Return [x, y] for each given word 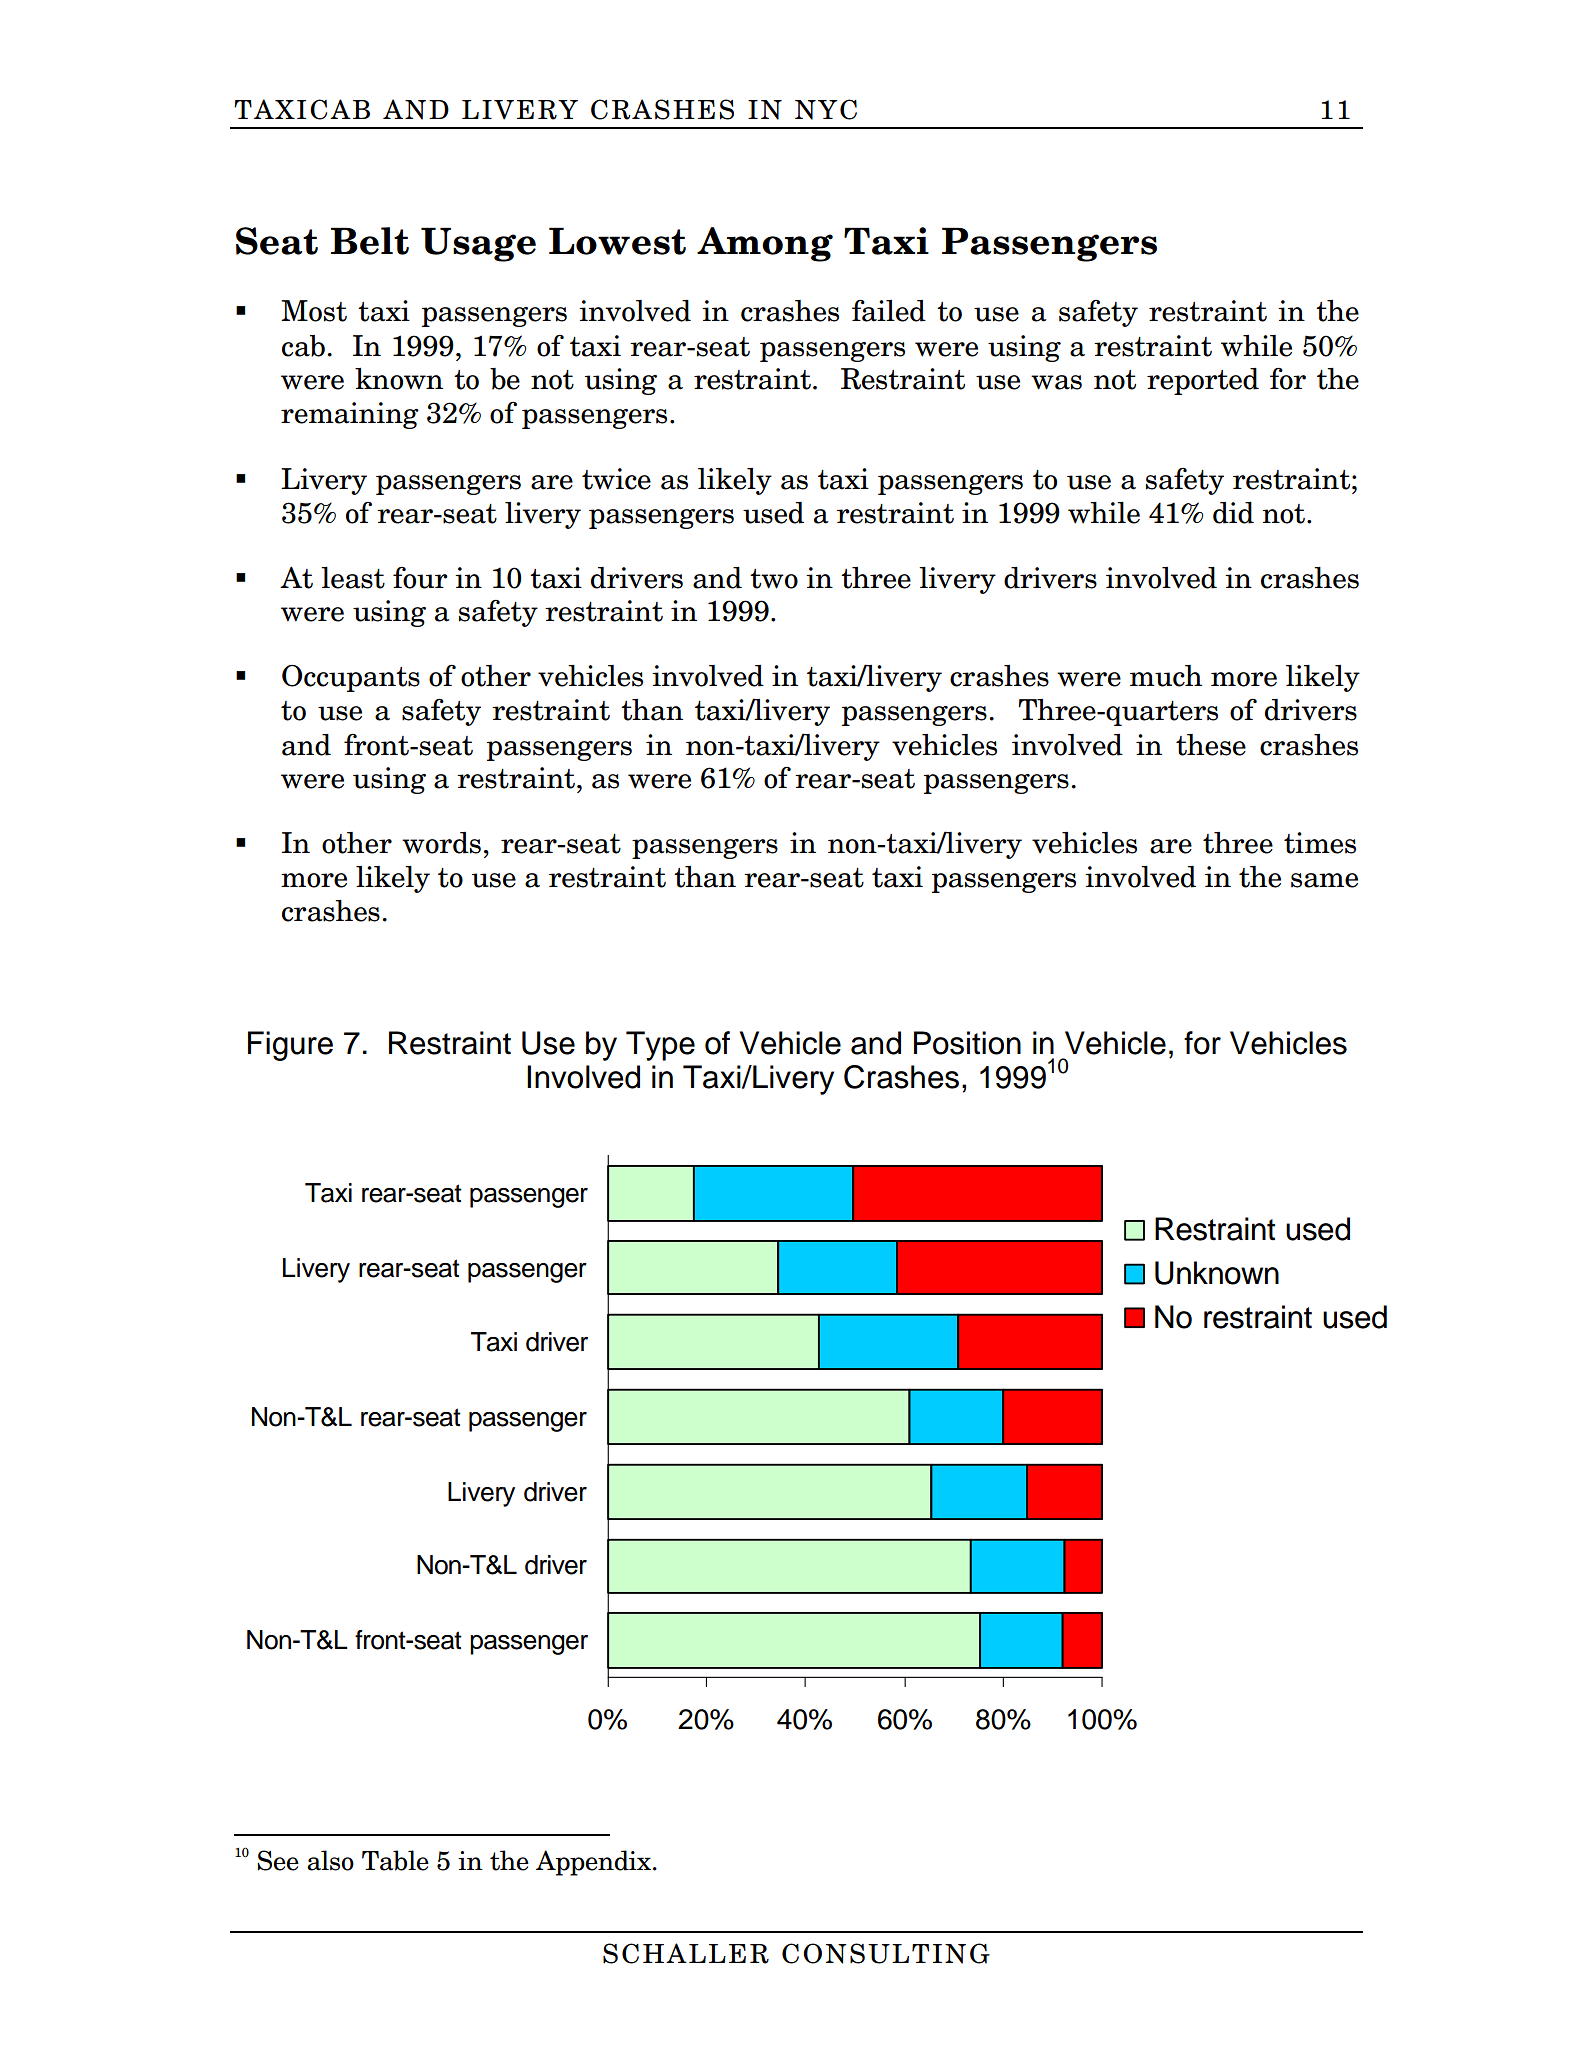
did [1233, 513]
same [1324, 880]
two [774, 579]
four [420, 578]
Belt [370, 241]
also [330, 1860]
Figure [290, 1046]
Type [660, 1046]
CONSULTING [886, 1953]
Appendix [593, 1863]
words [441, 843]
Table [395, 1860]
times [1320, 843]
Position [967, 1043]
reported [1203, 381]
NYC [826, 109]
